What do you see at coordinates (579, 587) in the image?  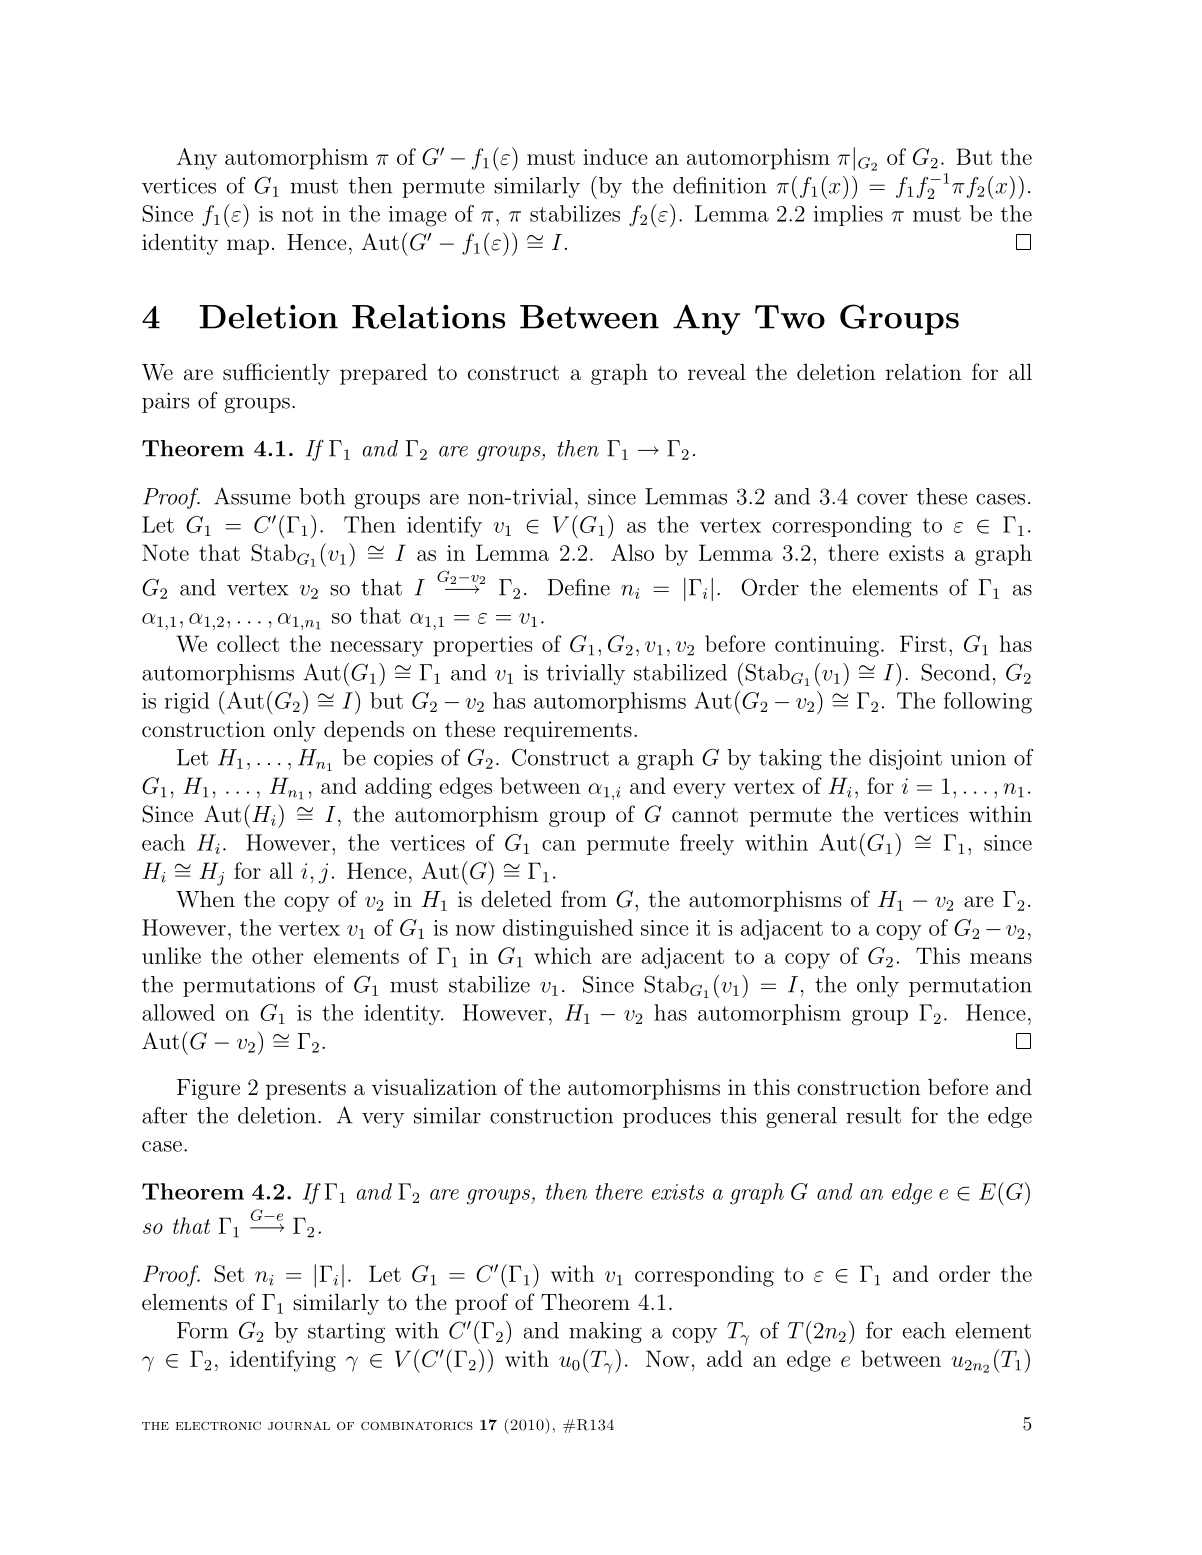 I see `Define` at bounding box center [579, 587].
